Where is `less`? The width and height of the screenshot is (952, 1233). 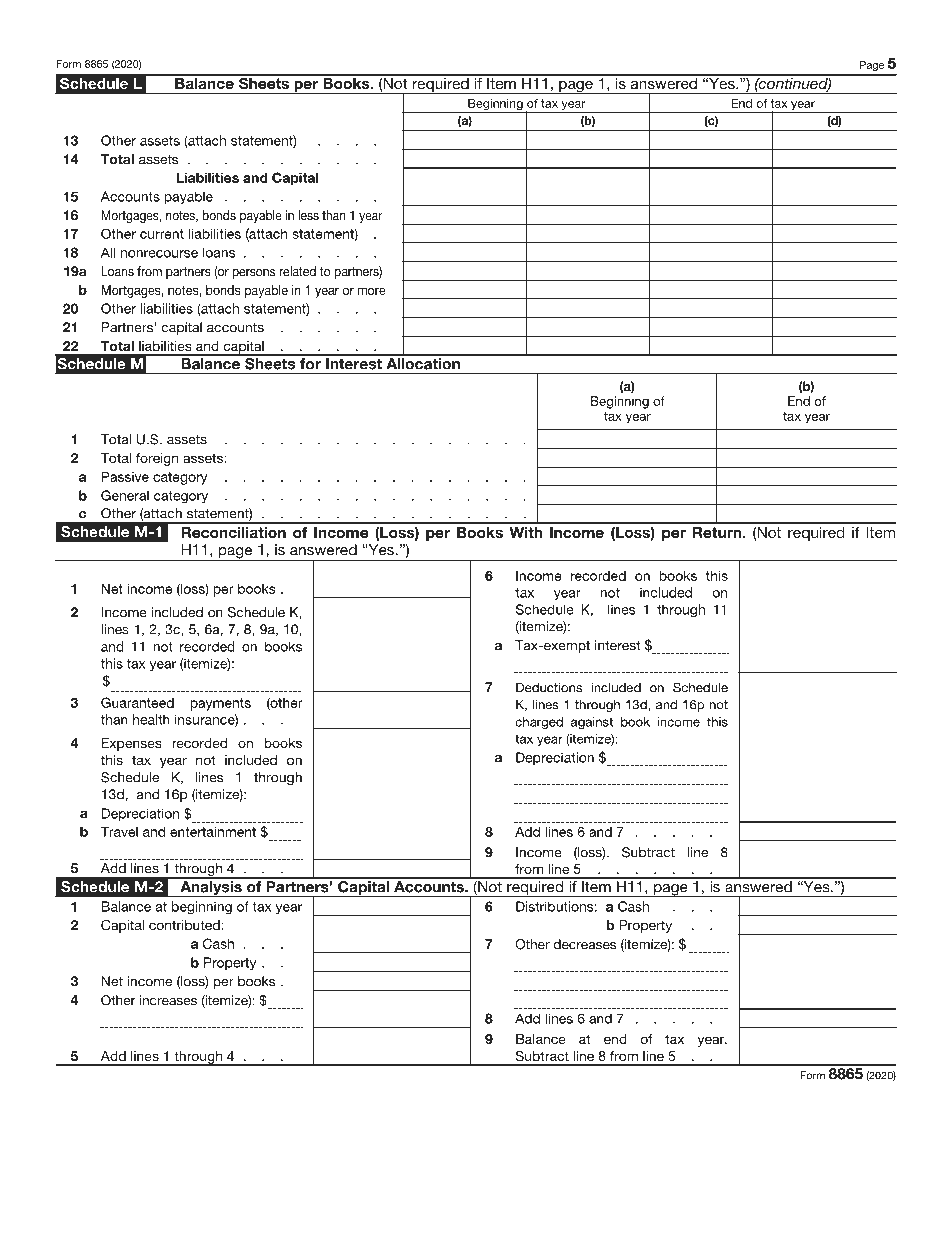
less is located at coordinates (308, 215).
